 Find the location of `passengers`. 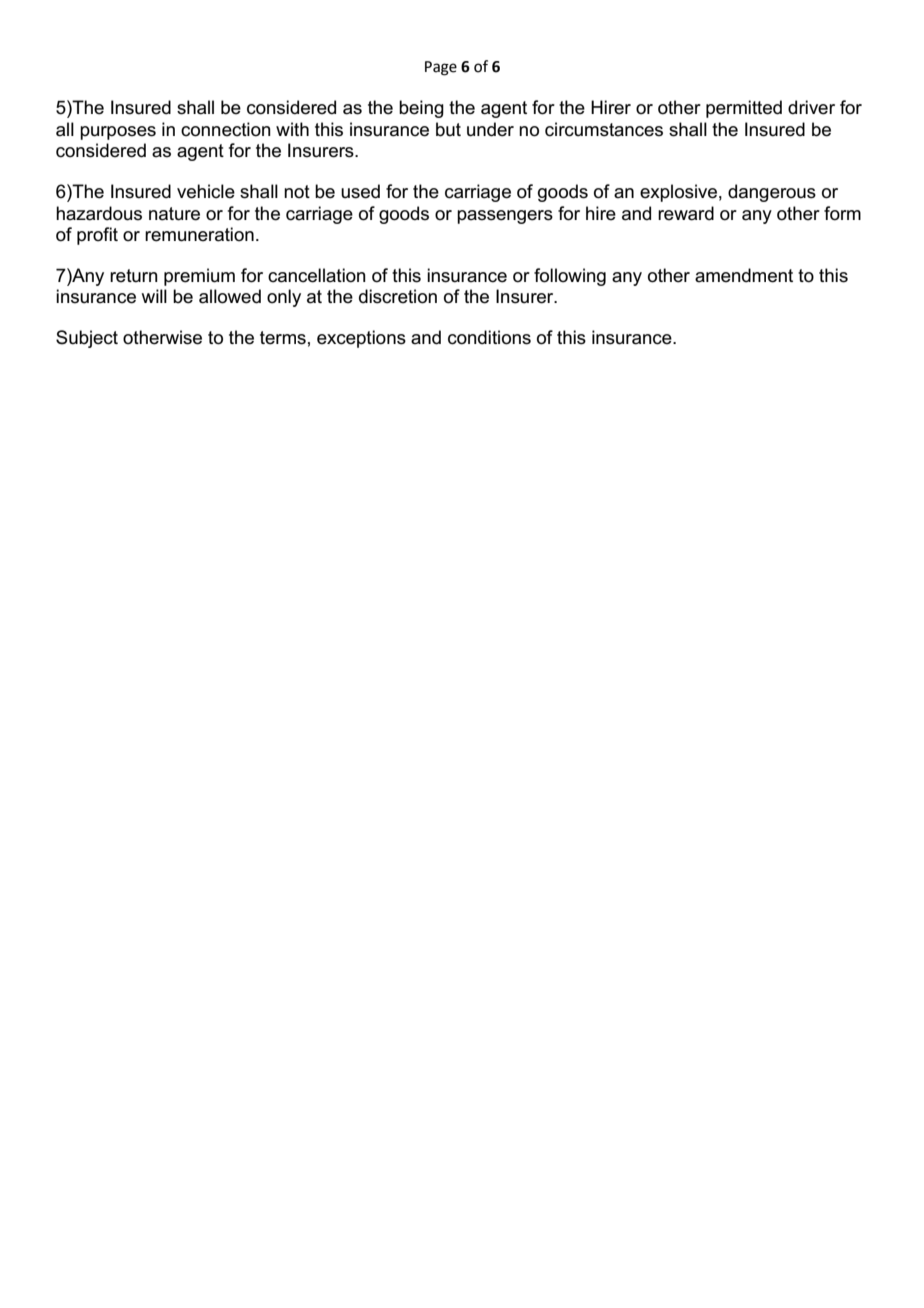

passengers is located at coordinates (505, 217).
